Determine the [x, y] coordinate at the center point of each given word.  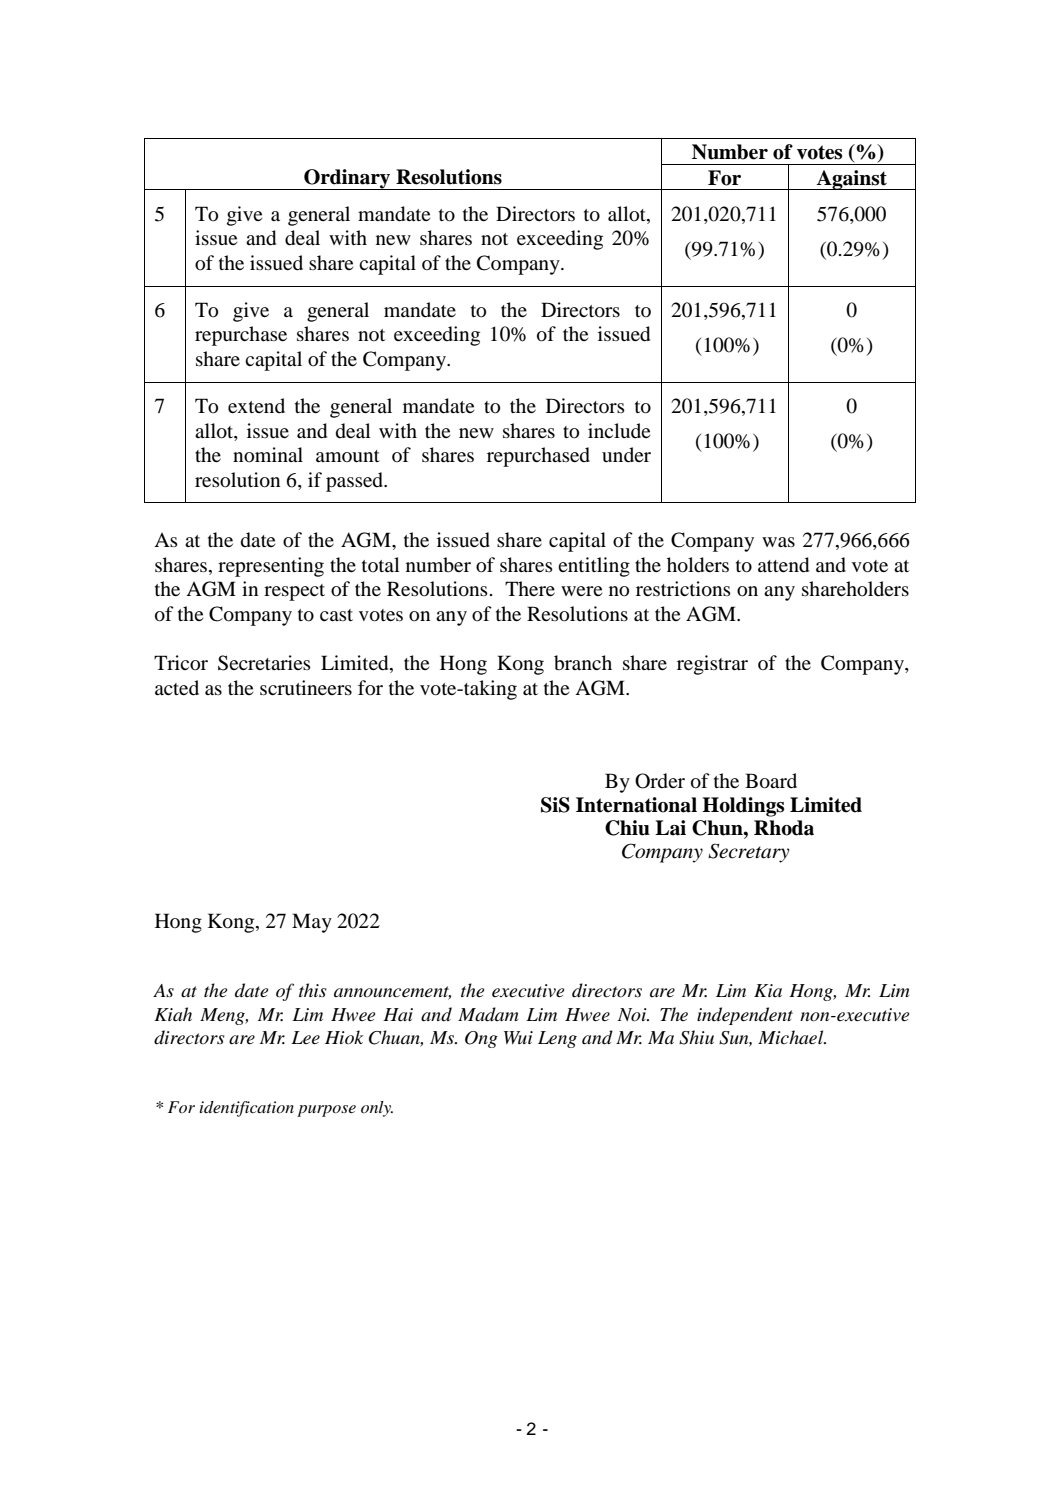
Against [852, 180]
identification [247, 1109]
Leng [557, 1039]
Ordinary [347, 179]
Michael [792, 1037]
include [619, 430]
